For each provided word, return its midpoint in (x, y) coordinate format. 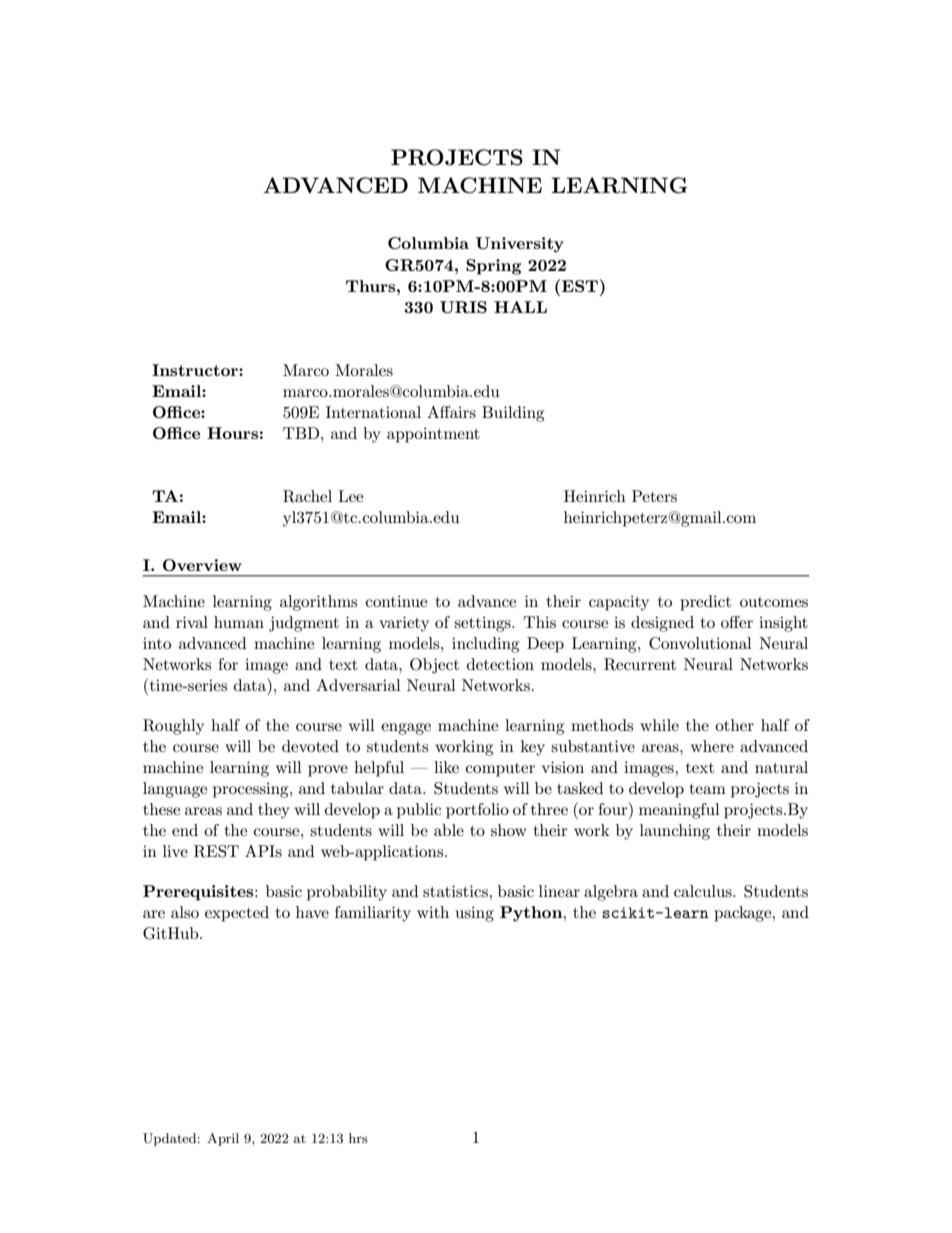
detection (500, 664)
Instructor (196, 370)
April (223, 1139)
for (228, 664)
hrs (358, 1138)
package (744, 914)
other (734, 725)
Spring (493, 267)
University (520, 245)
